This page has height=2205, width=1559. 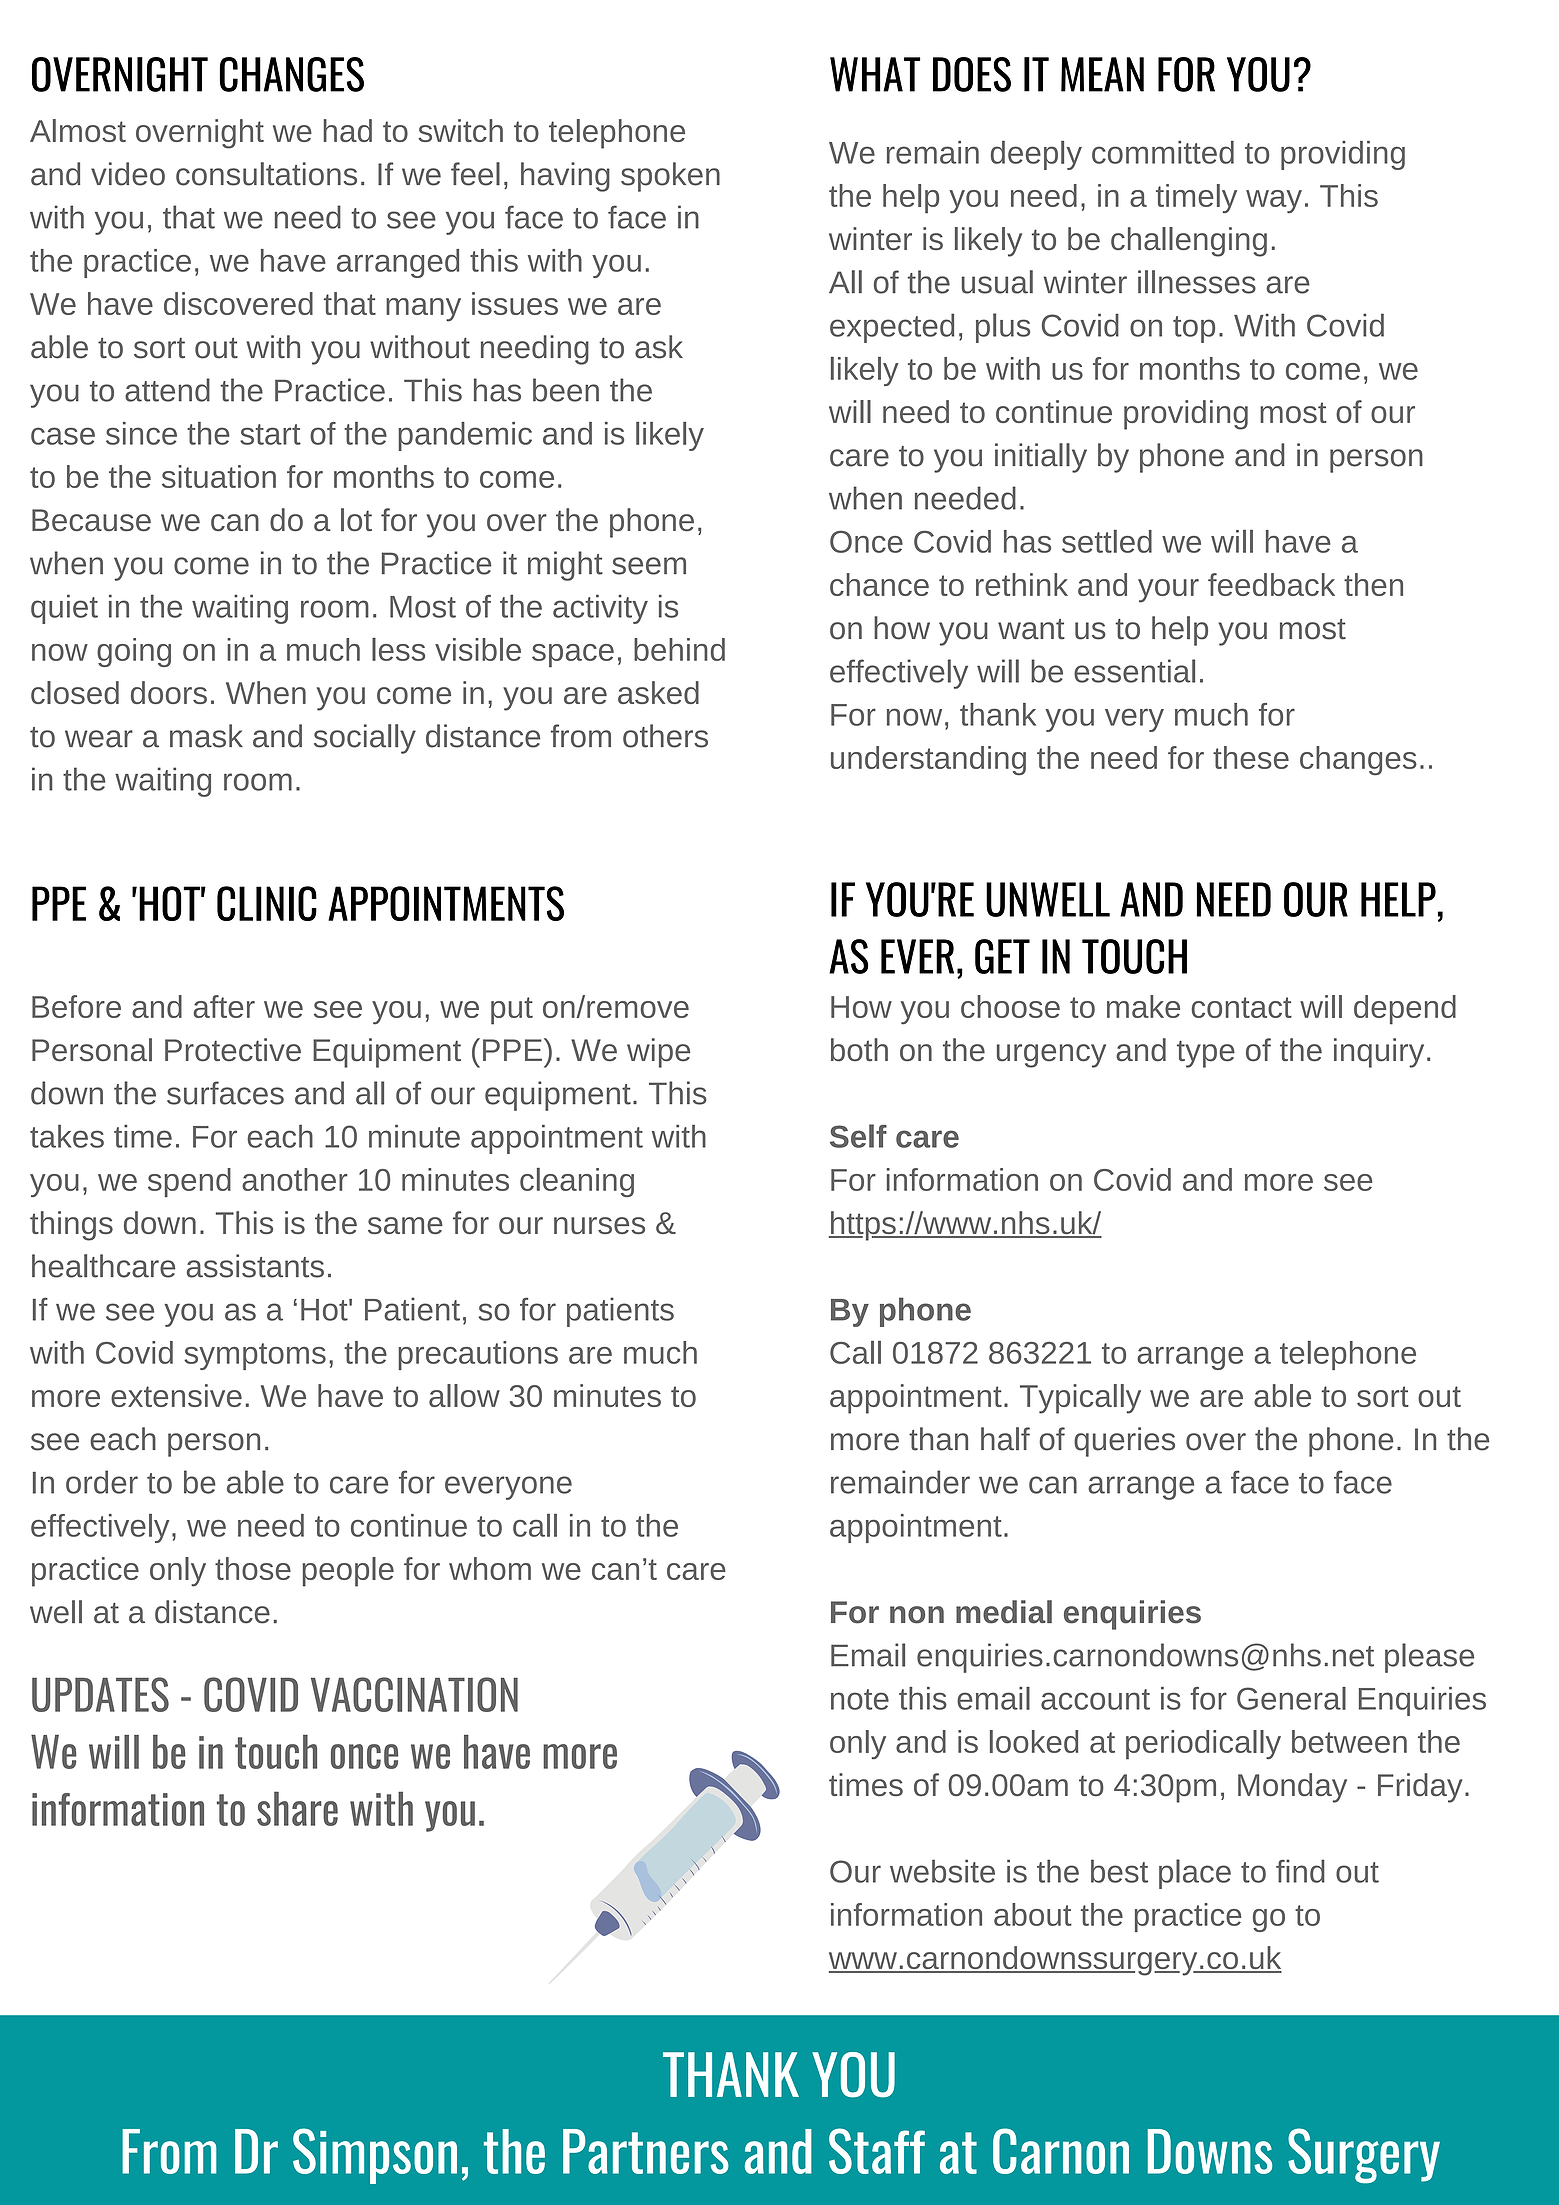 I want to click on way, so click(x=1274, y=201).
